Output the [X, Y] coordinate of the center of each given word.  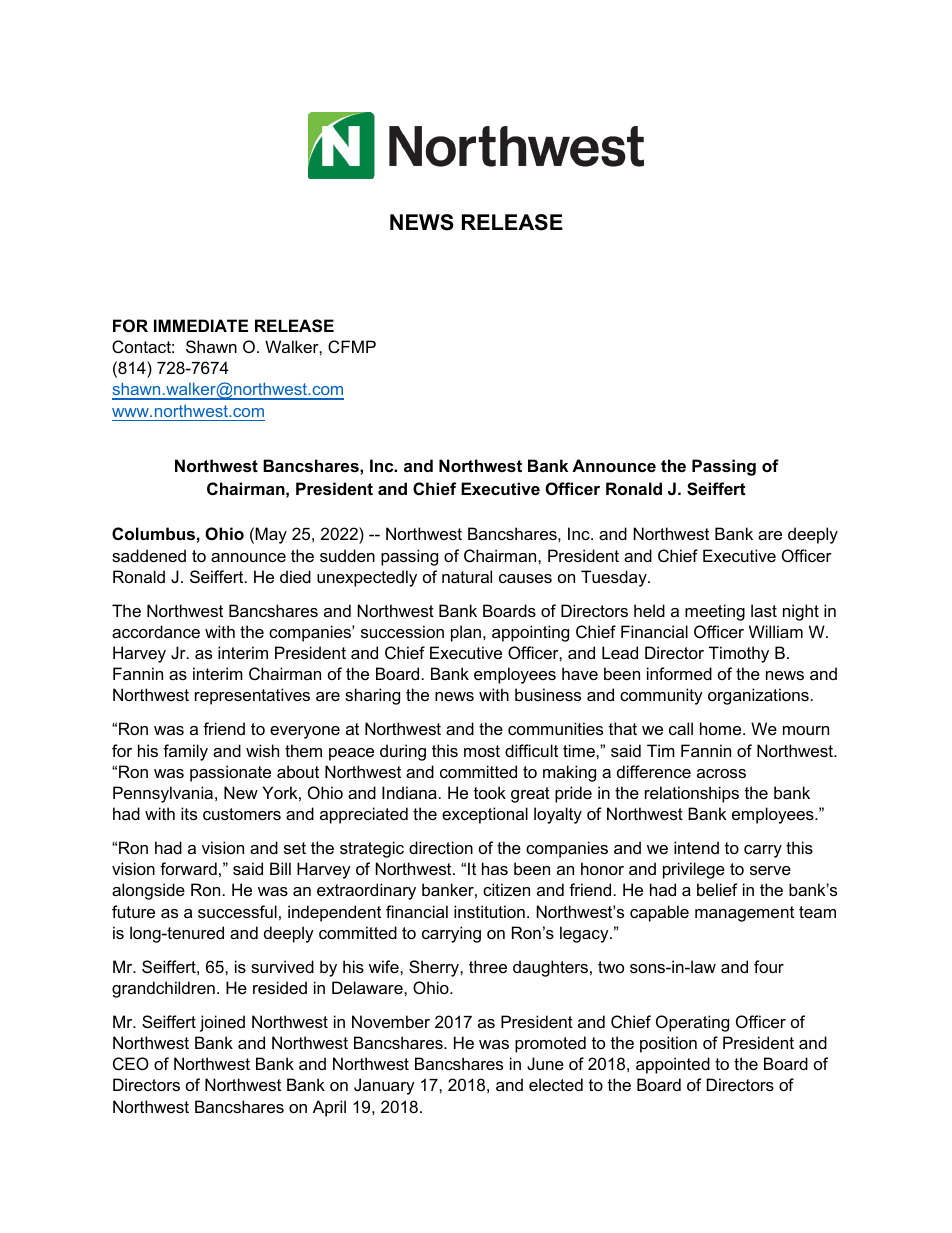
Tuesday [615, 578]
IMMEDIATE [201, 325]
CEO [131, 1063]
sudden [347, 555]
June [545, 1063]
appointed [673, 1065]
